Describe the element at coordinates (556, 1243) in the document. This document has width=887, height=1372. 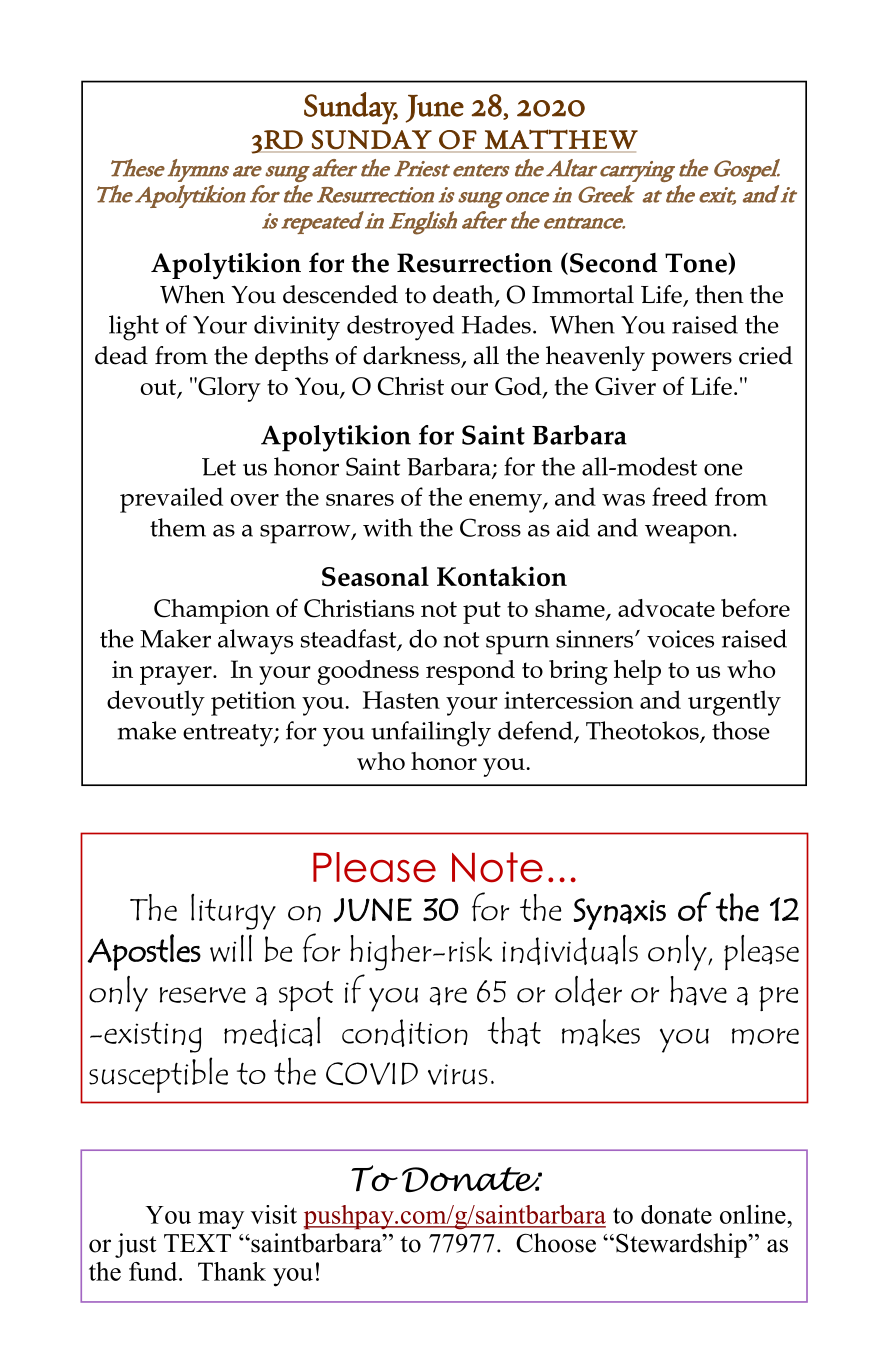
I see `Choose` at that location.
